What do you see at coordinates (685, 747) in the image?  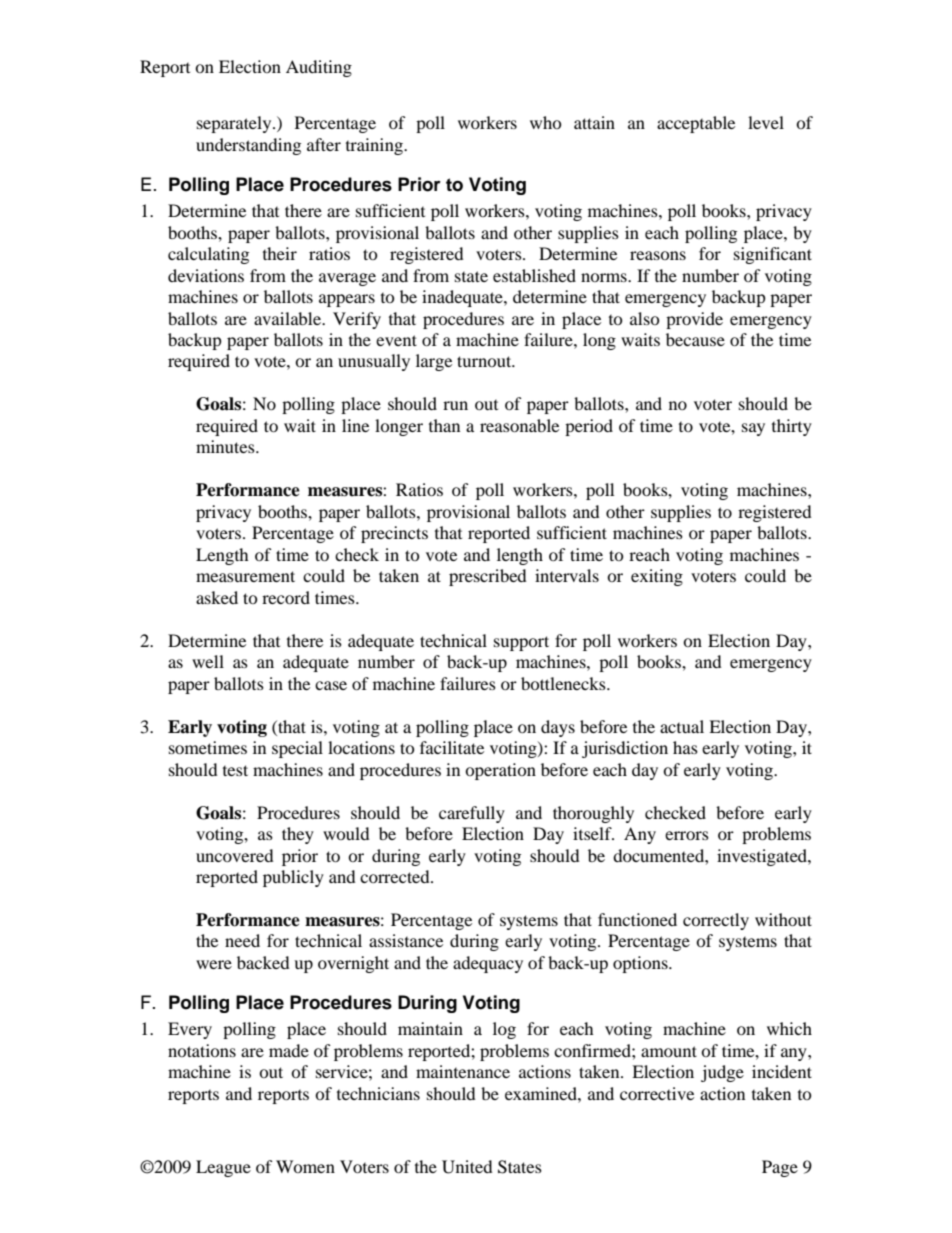 I see `has` at bounding box center [685, 747].
